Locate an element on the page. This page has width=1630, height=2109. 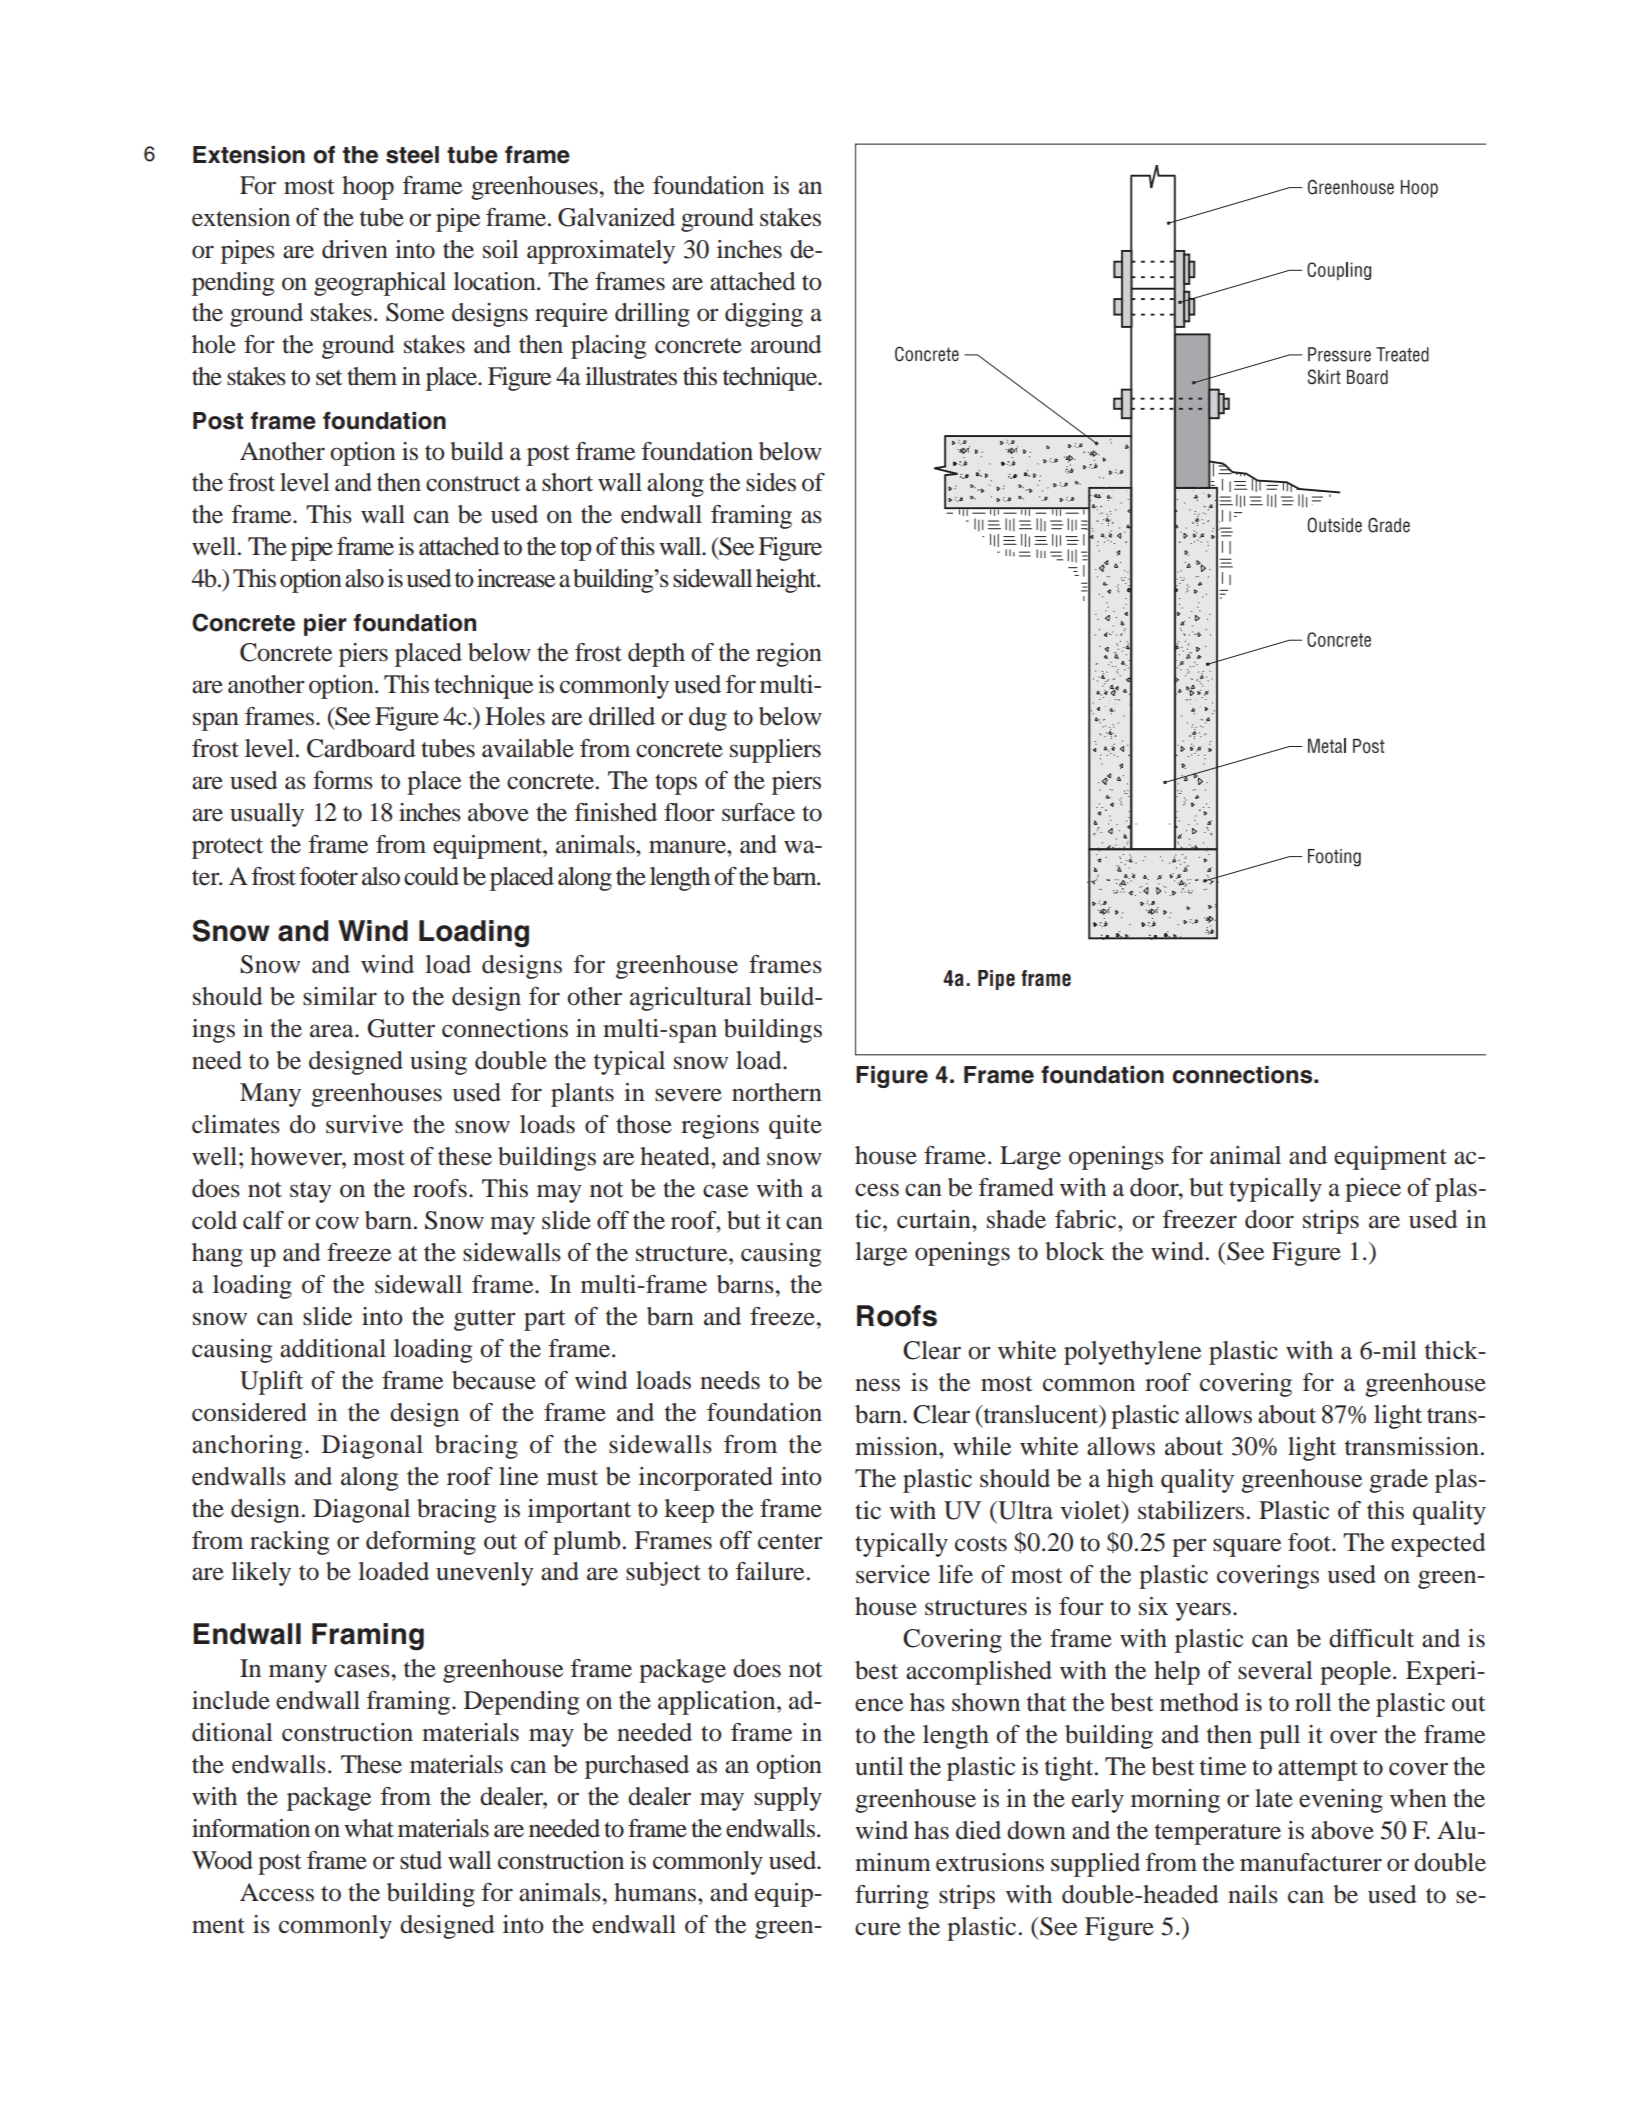
supply is located at coordinates (788, 1799).
